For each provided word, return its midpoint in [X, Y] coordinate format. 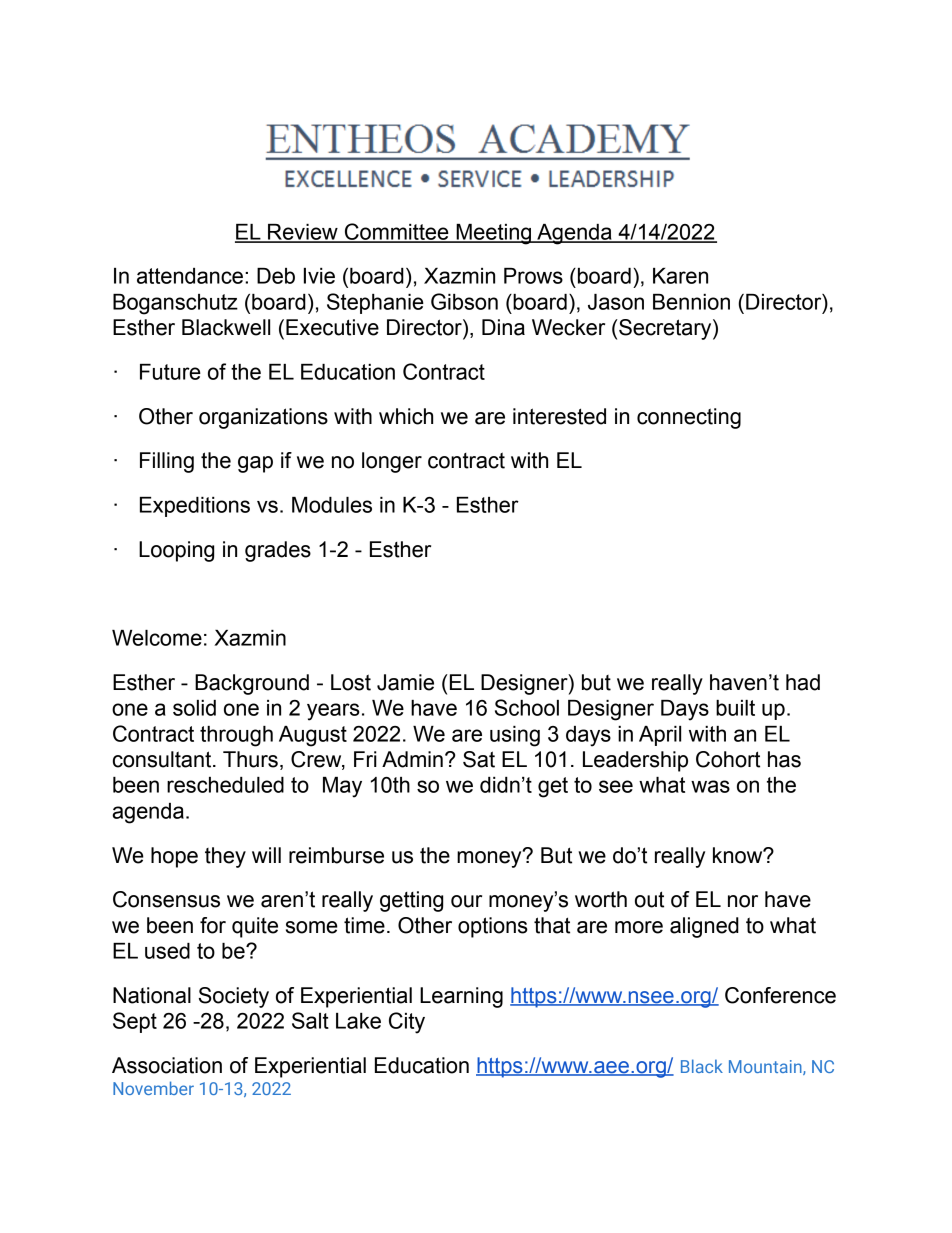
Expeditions [195, 507]
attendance [190, 276]
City [407, 1023]
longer [392, 462]
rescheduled [225, 785]
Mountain [766, 1067]
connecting [689, 418]
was [710, 786]
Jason [616, 302]
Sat [479, 759]
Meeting [494, 234]
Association [167, 1065]
